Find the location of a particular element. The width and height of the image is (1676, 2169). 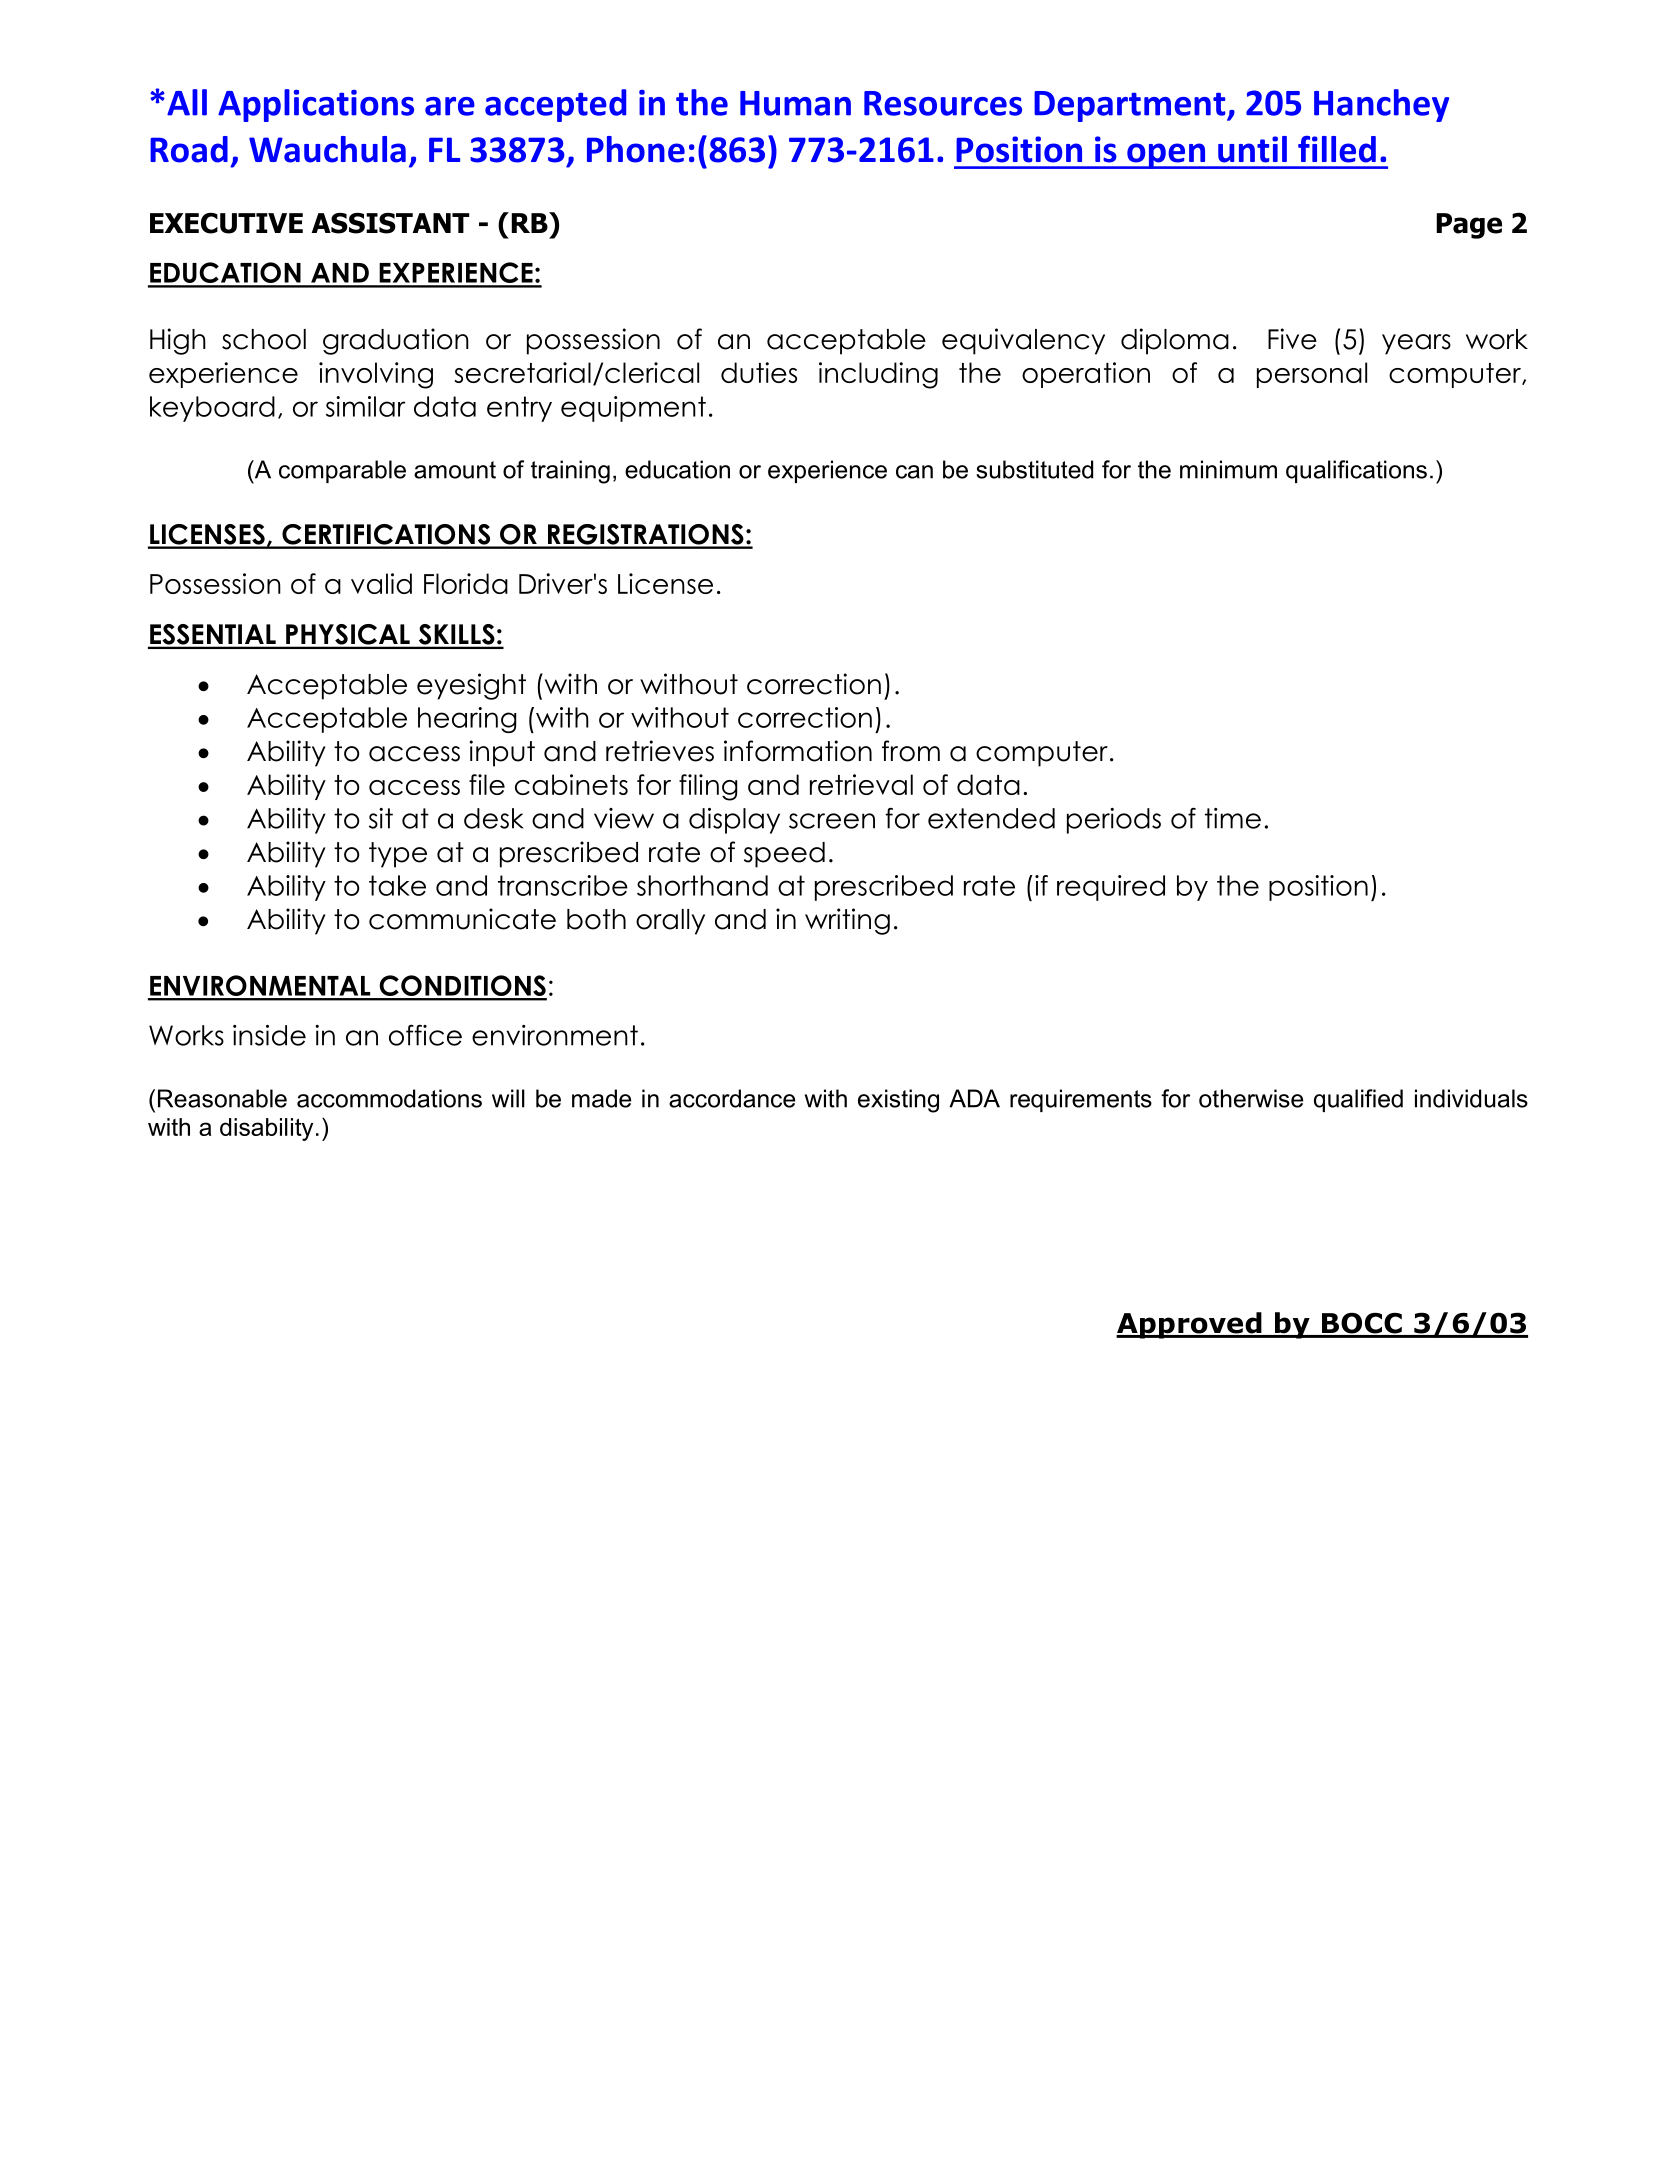

Approved is located at coordinates (1190, 1325).
